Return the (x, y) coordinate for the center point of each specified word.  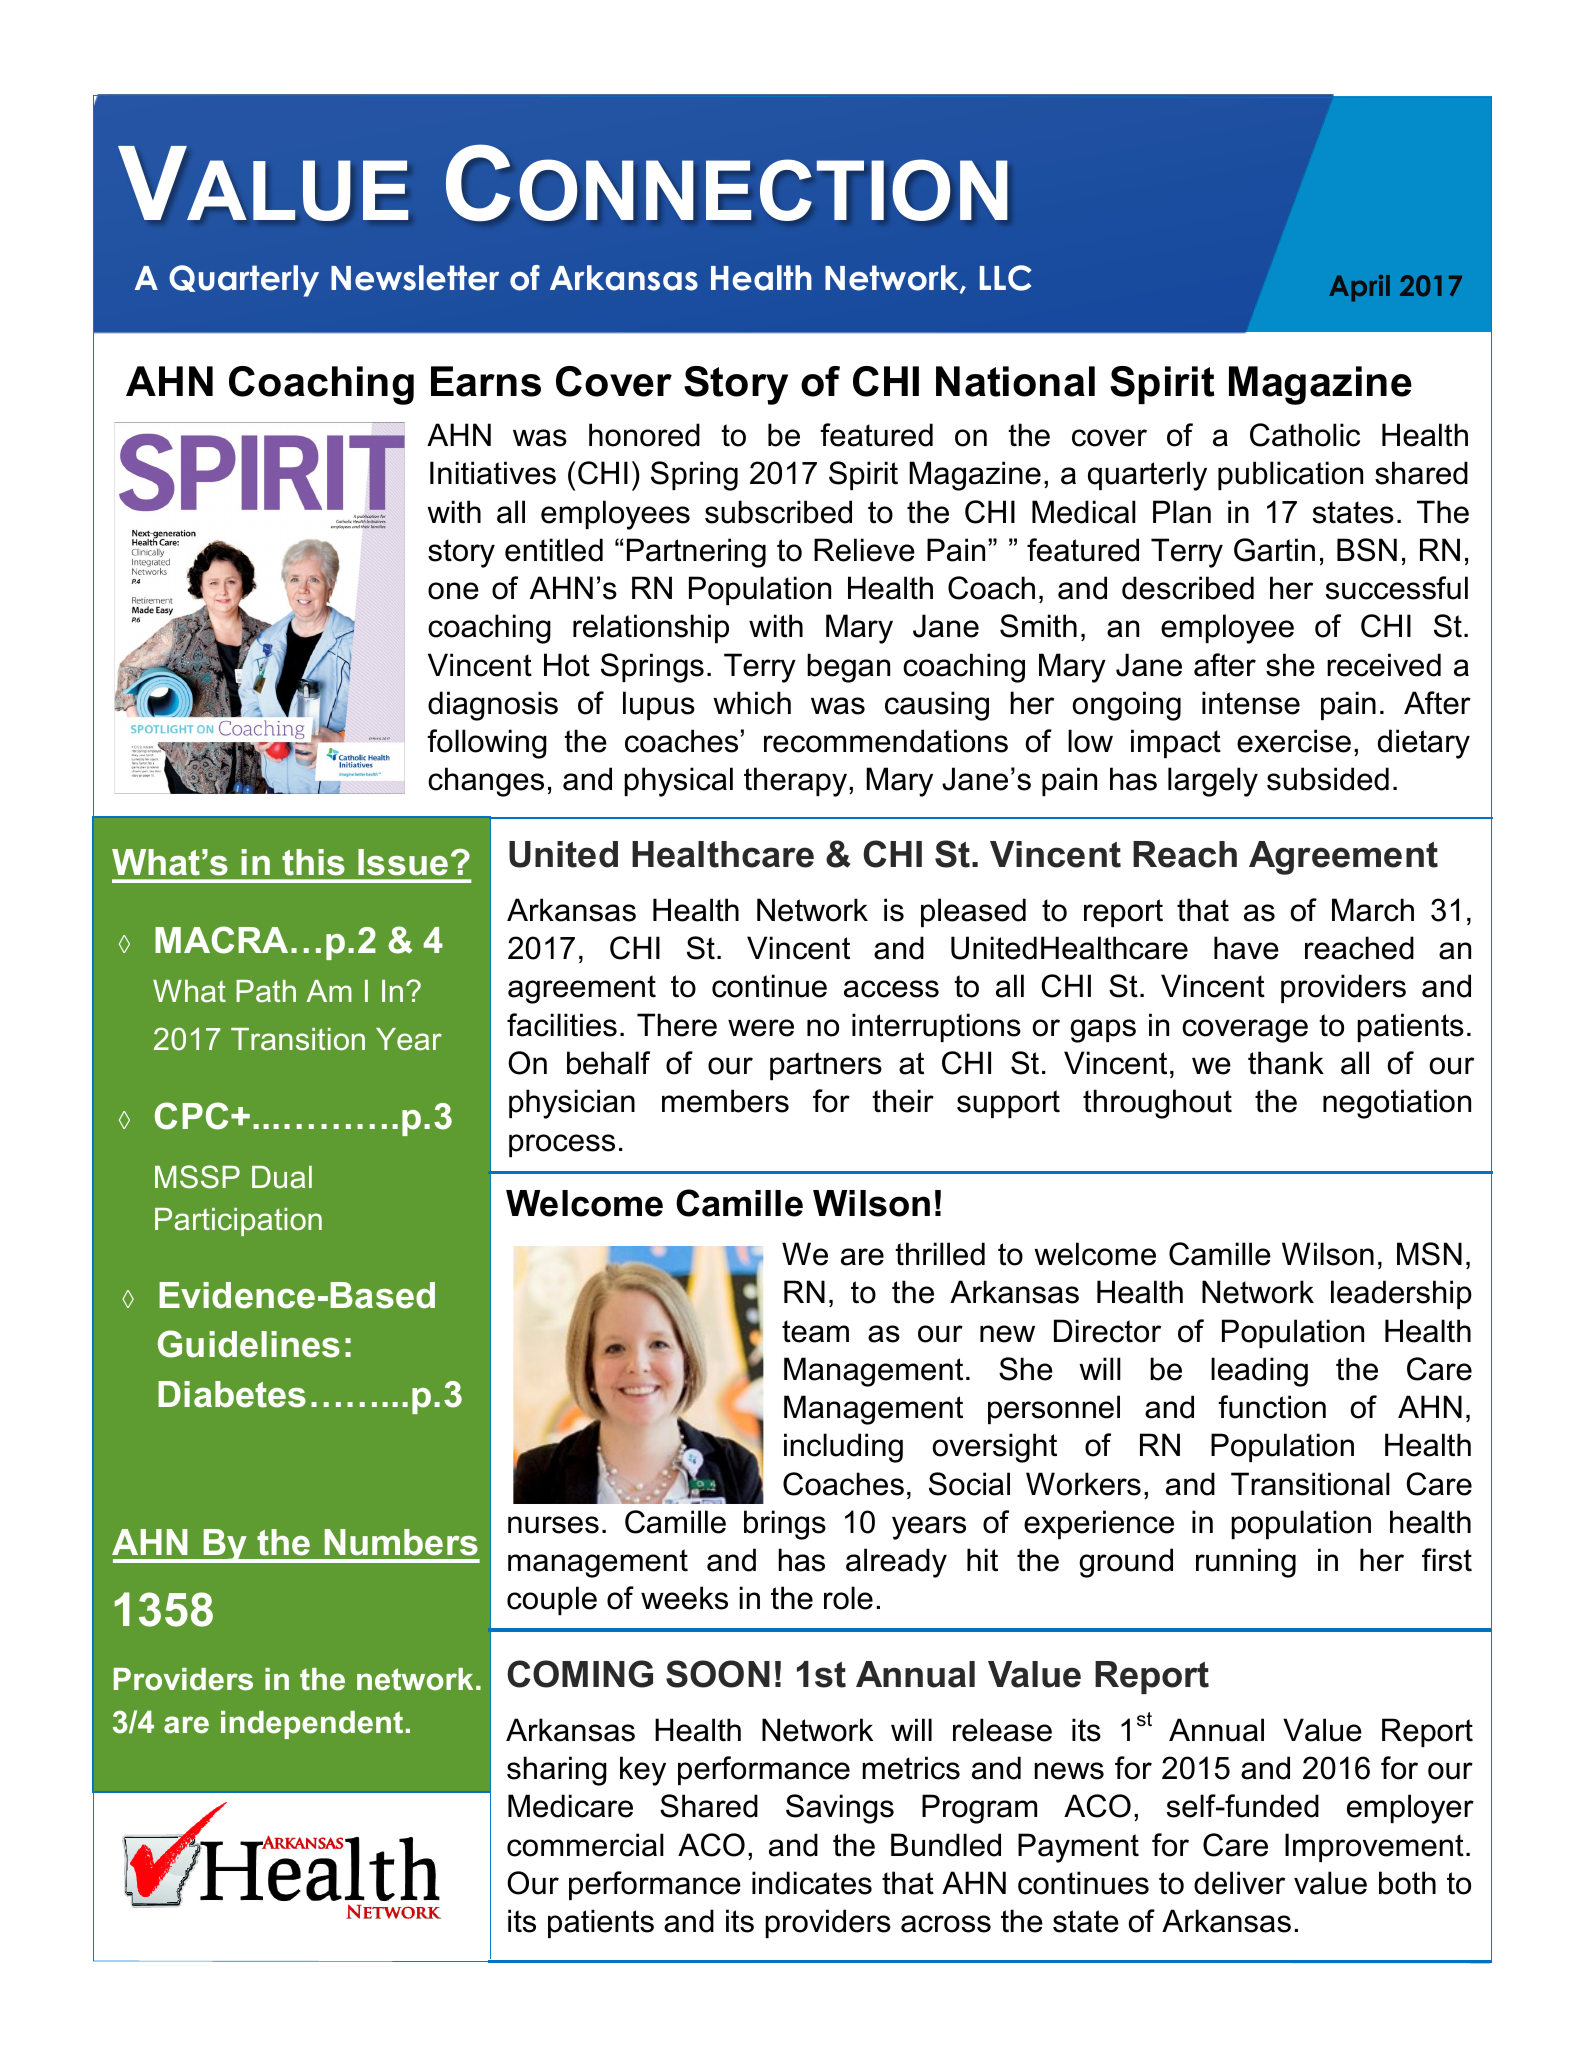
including (843, 1448)
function (1272, 1407)
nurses (553, 1525)
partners (826, 1066)
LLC (1005, 278)
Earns (486, 381)
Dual (282, 1177)
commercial (585, 1845)
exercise (1294, 741)
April (1359, 288)
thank (1286, 1063)
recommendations (886, 741)
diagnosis (493, 706)
